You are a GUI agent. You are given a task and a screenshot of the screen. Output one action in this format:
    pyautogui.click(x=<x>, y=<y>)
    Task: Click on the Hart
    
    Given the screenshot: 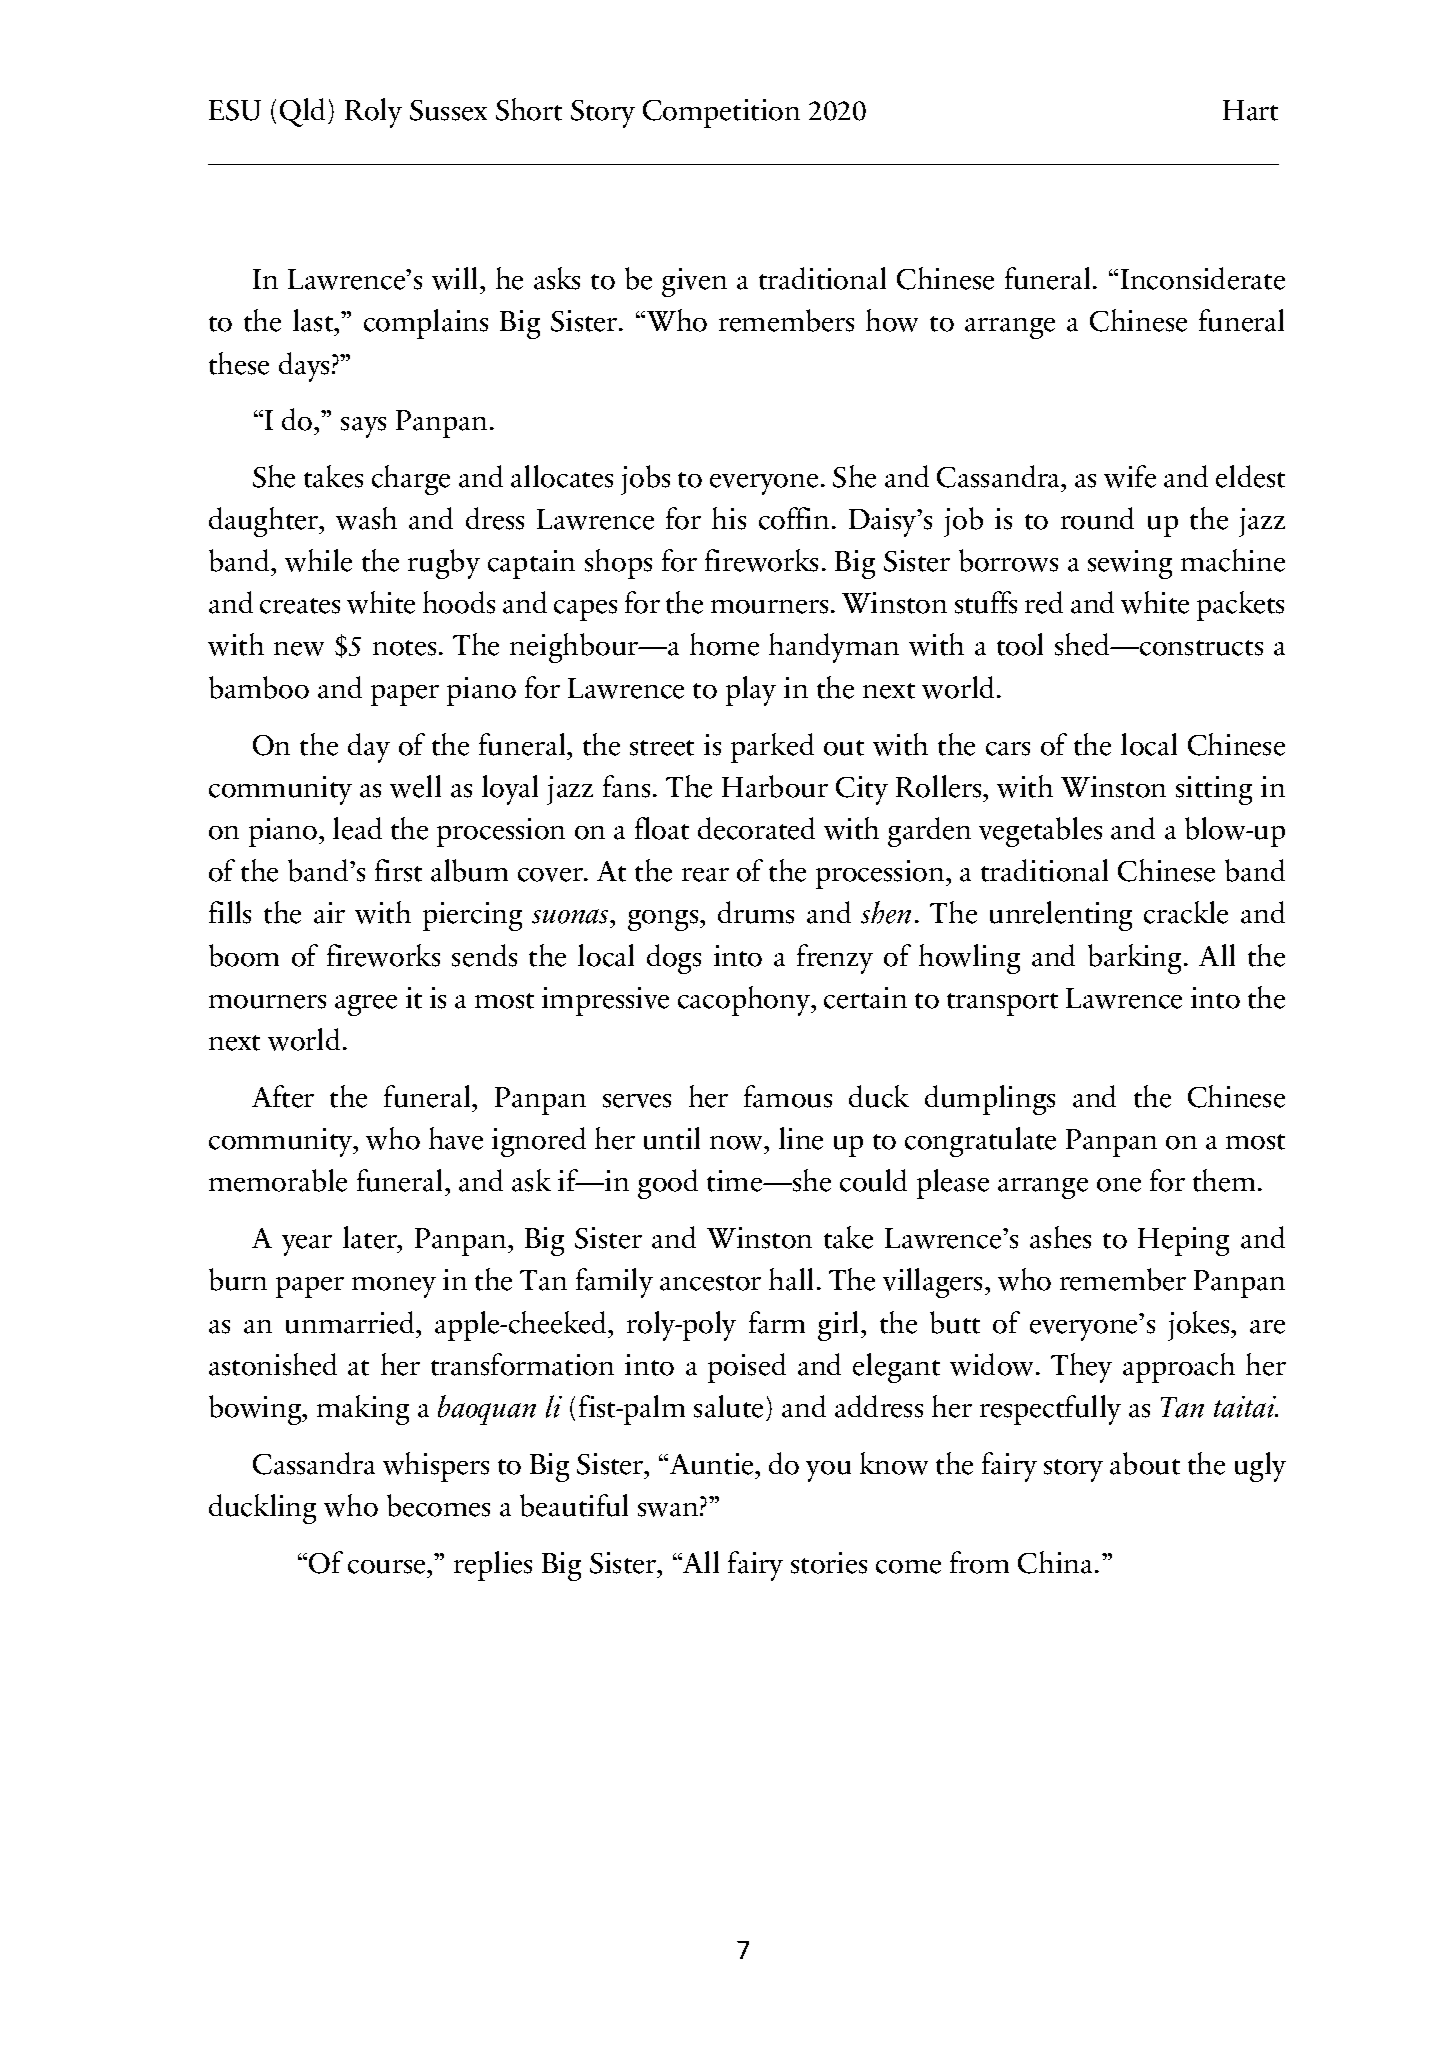 What is the action you would take?
    pyautogui.click(x=1250, y=110)
